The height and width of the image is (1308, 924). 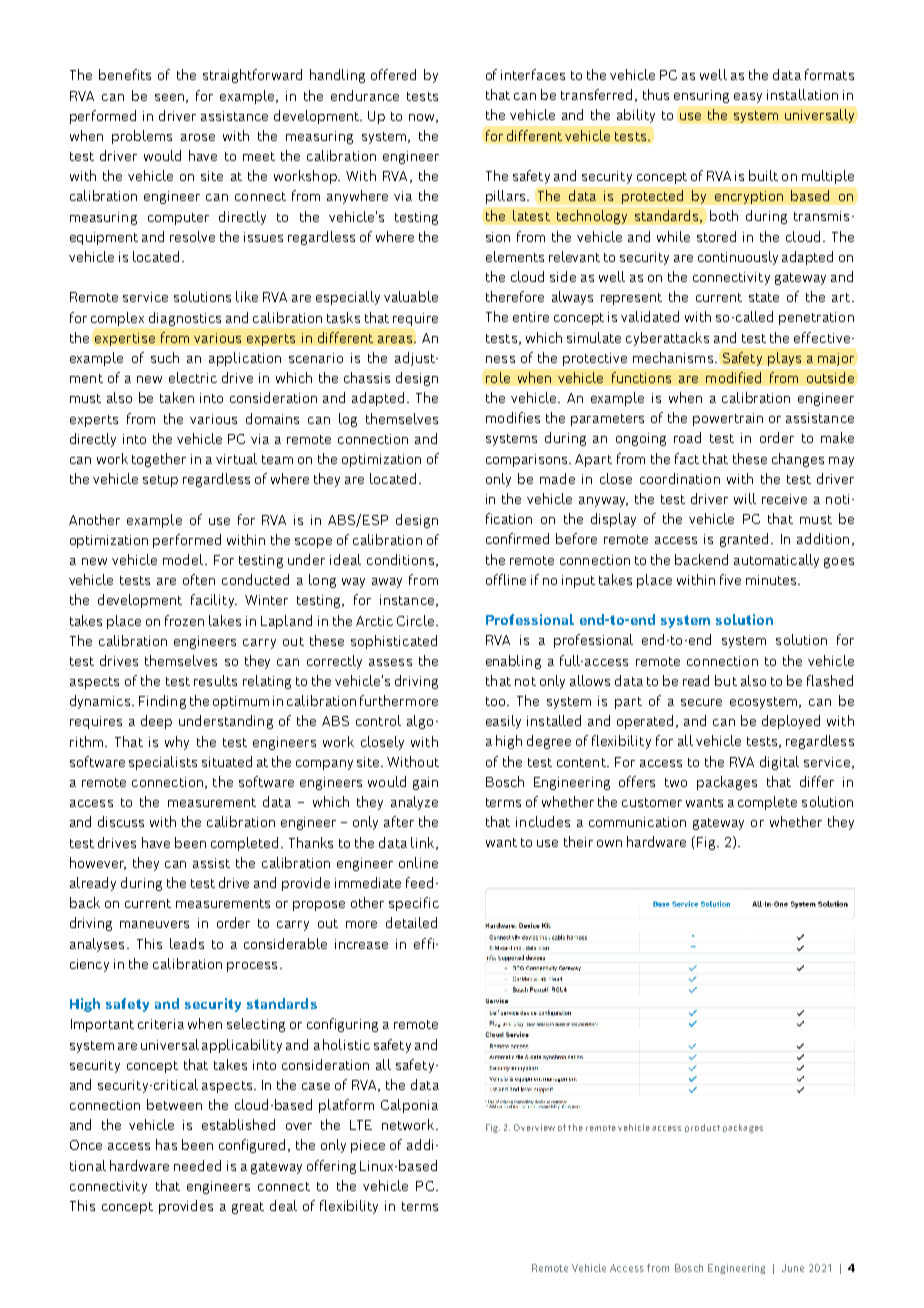 I want to click on easy, so click(x=748, y=98).
